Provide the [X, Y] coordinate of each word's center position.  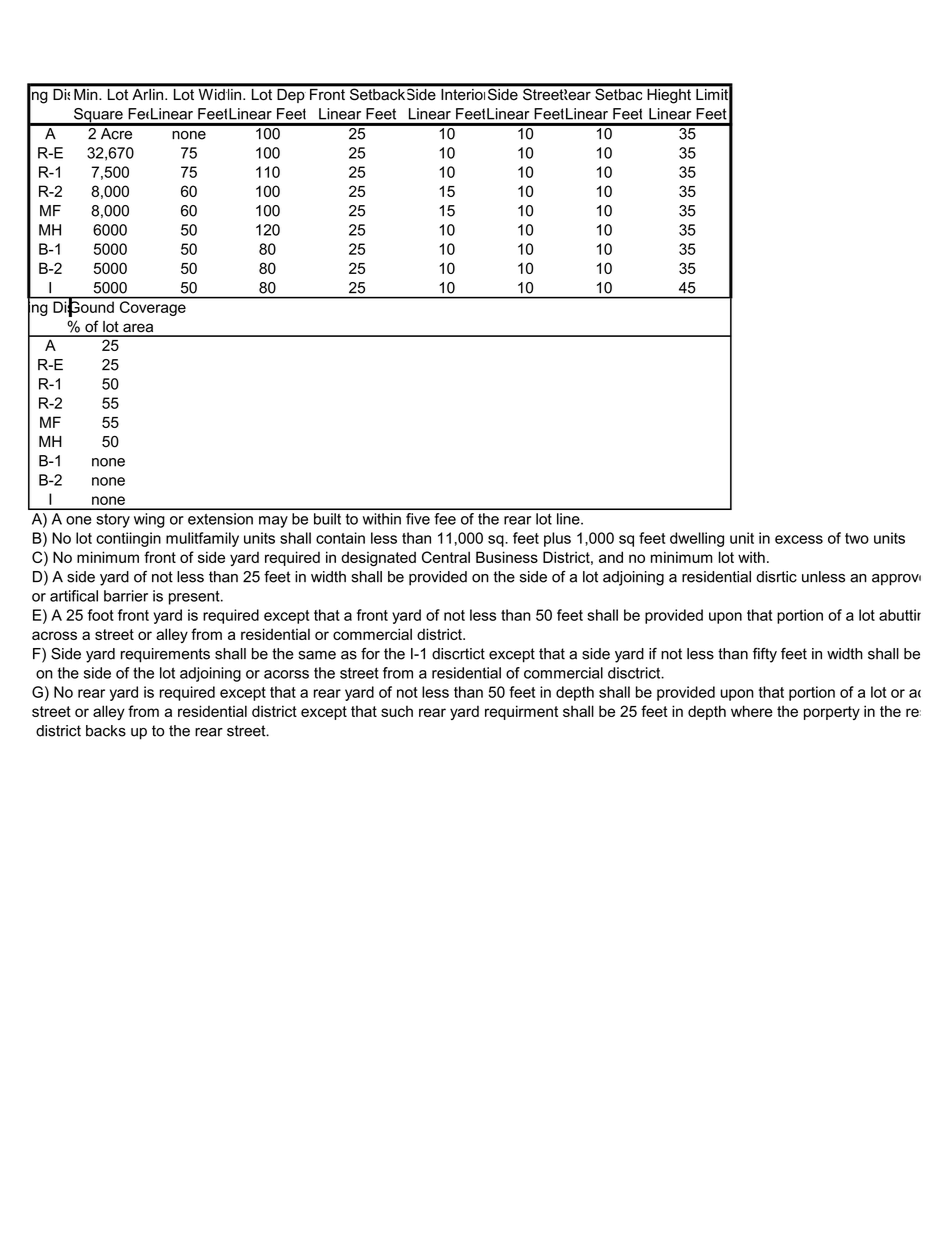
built [327, 519]
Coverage [153, 308]
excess [799, 539]
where [752, 711]
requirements [165, 655]
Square [98, 116]
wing [149, 520]
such [397, 711]
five [418, 519]
